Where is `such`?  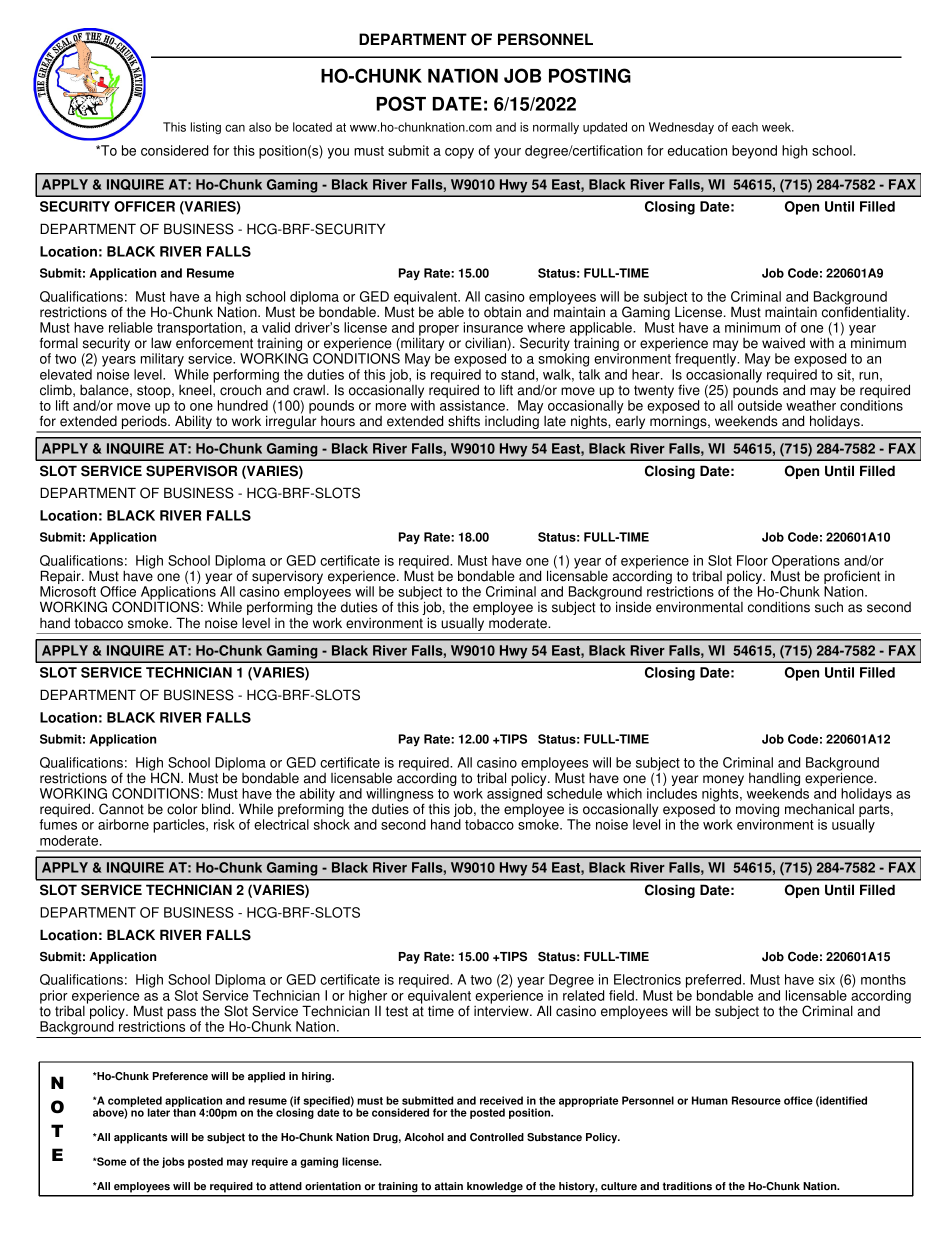
such is located at coordinates (829, 607).
